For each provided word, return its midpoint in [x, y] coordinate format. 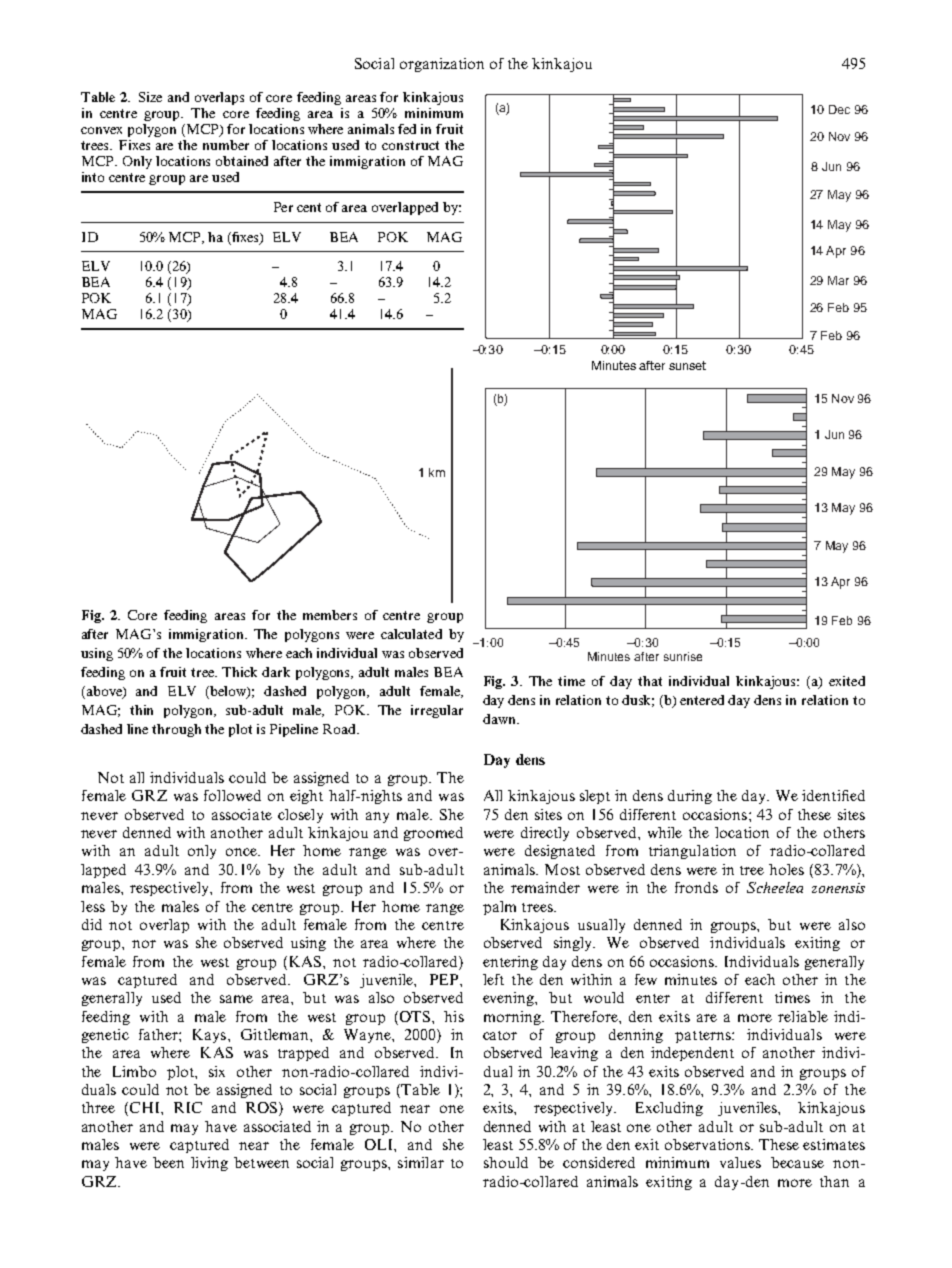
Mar [838, 280]
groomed [433, 834]
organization [442, 65]
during [690, 797]
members [330, 615]
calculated [411, 634]
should [506, 1162]
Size [150, 97]
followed [232, 795]
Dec [839, 109]
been [168, 1162]
